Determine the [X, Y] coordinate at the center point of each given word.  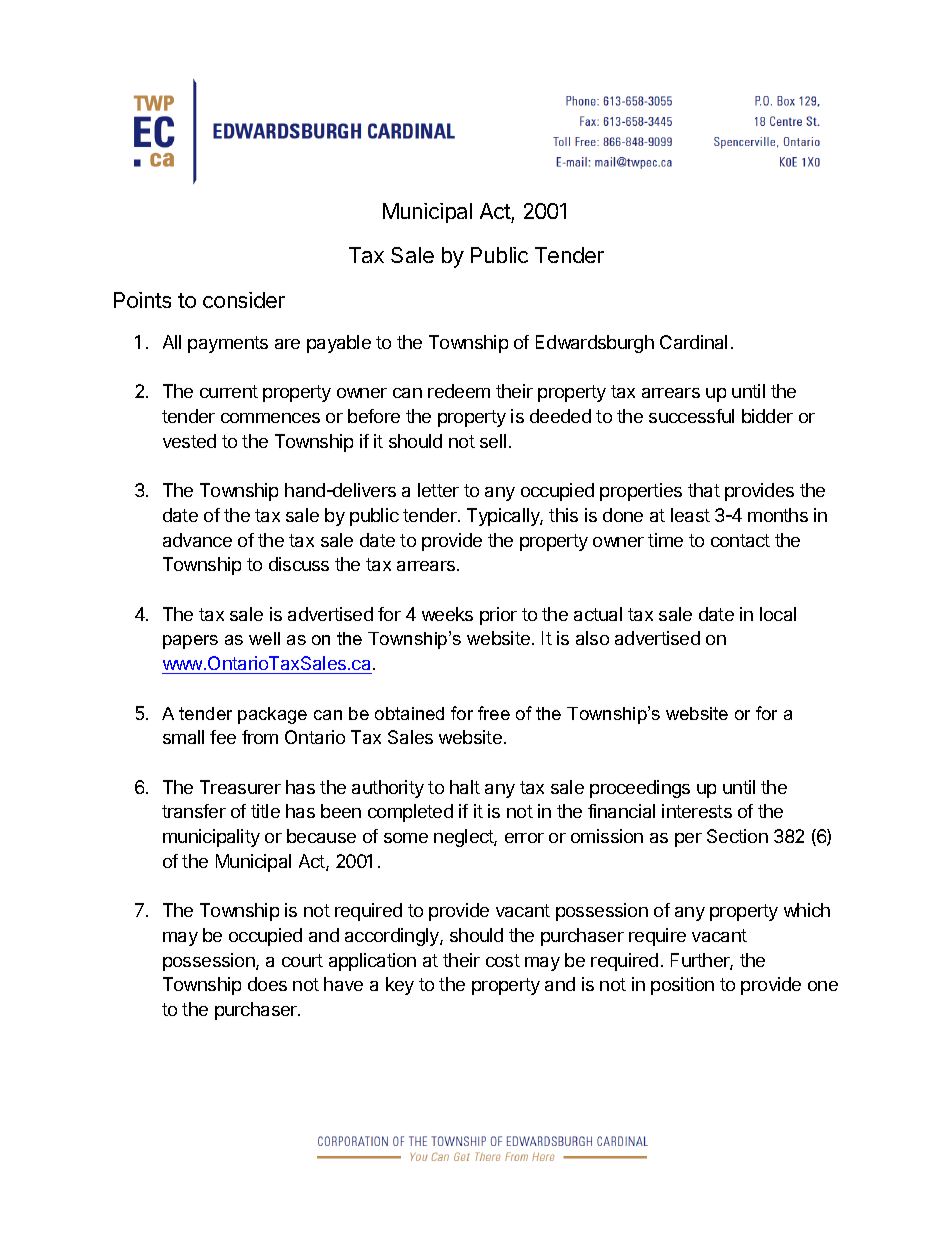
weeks [447, 614]
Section [737, 836]
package [272, 715]
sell [493, 441]
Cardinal [693, 342]
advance [197, 540]
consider [244, 300]
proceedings [640, 789]
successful [691, 416]
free [494, 713]
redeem [459, 391]
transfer [194, 811]
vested [189, 441]
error [524, 838]
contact [740, 540]
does [267, 984]
